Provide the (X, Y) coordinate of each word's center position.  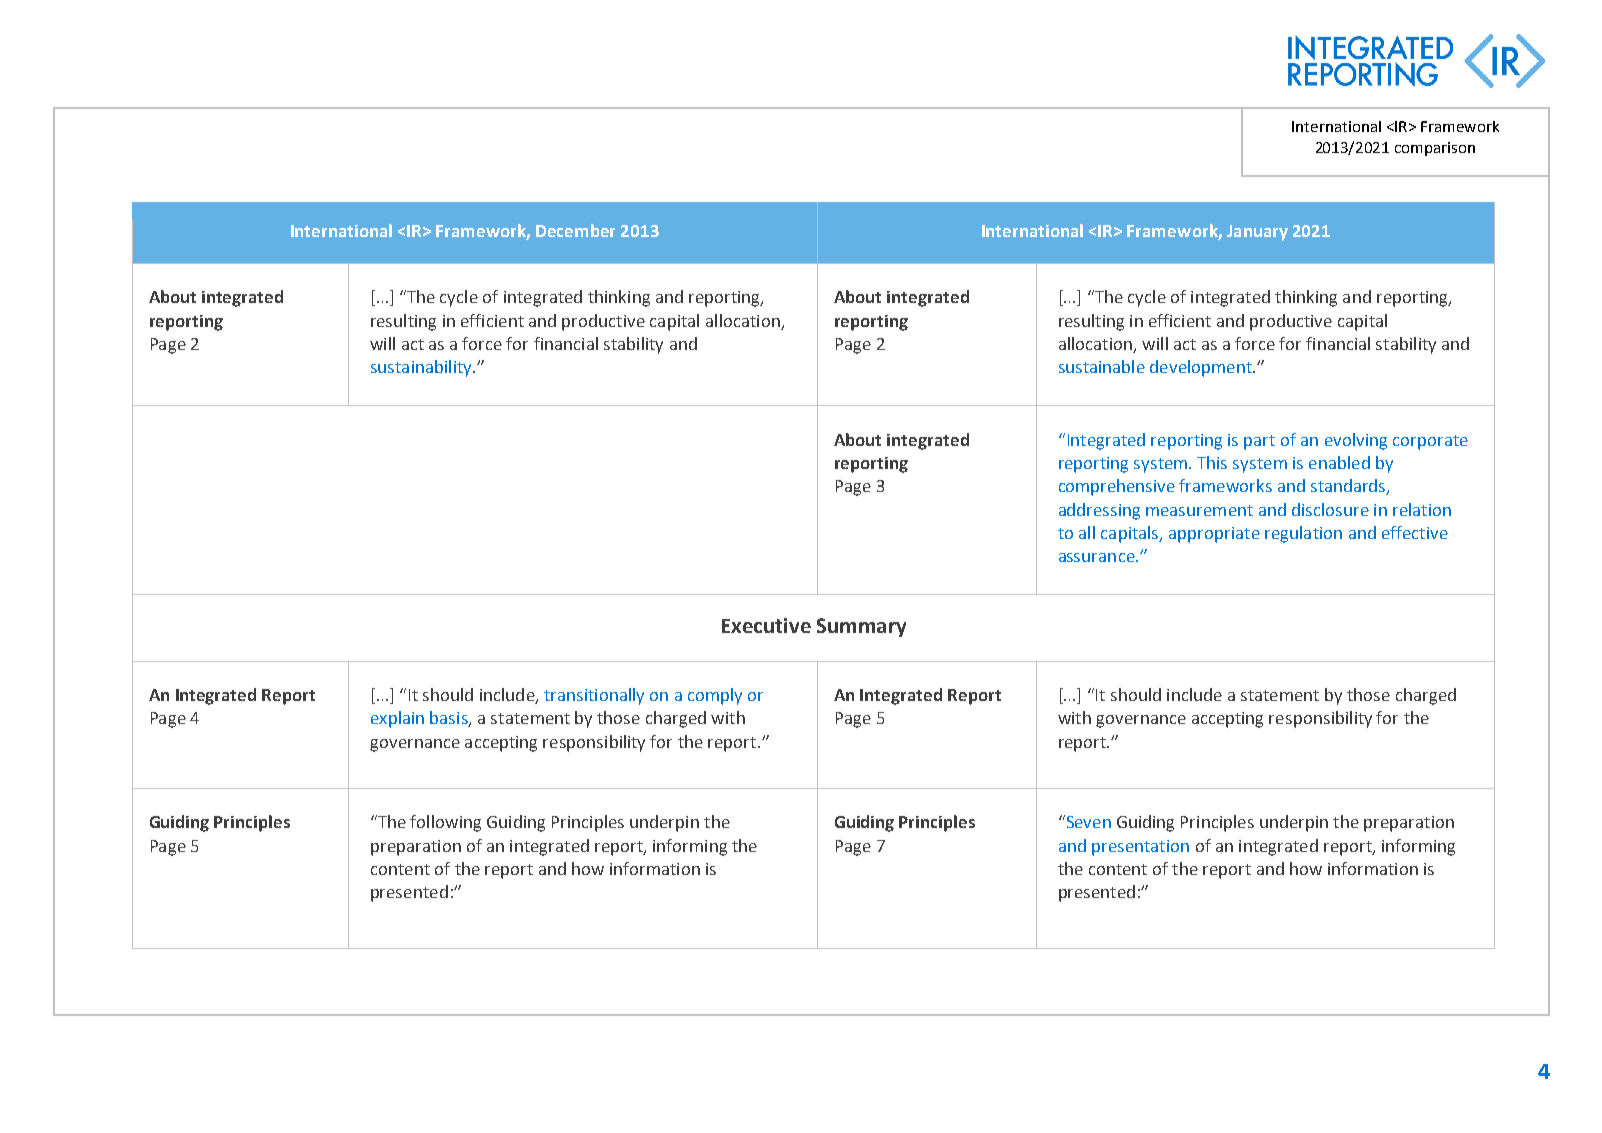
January (1257, 233)
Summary (861, 627)
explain (397, 719)
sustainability (422, 368)
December (575, 230)
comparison (1435, 149)
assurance (1098, 557)
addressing (1099, 511)
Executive (766, 625)
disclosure (1330, 509)
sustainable (1102, 366)
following (445, 823)
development (1202, 368)
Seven (1087, 821)
